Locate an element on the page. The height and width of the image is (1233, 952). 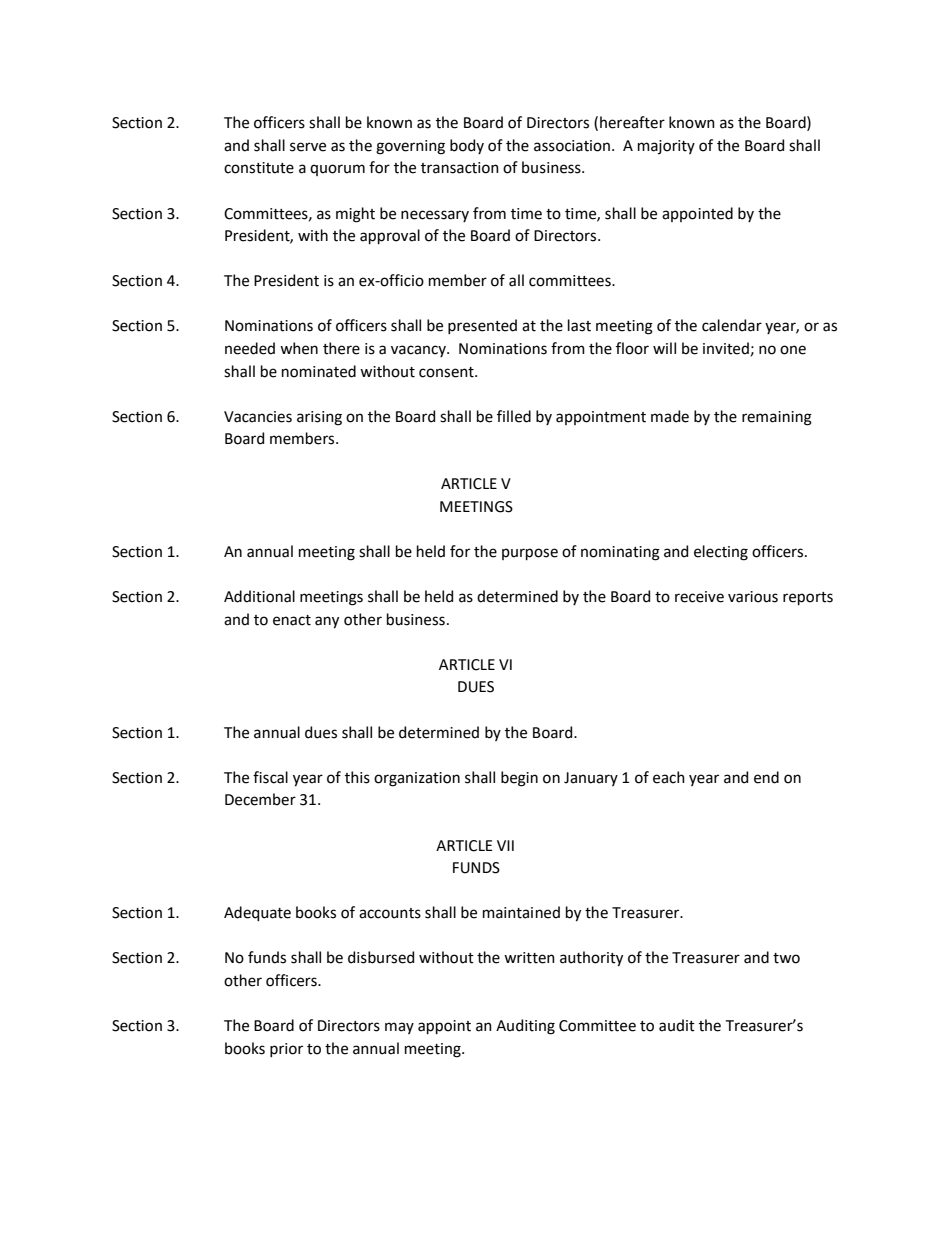
written is located at coordinates (529, 958).
